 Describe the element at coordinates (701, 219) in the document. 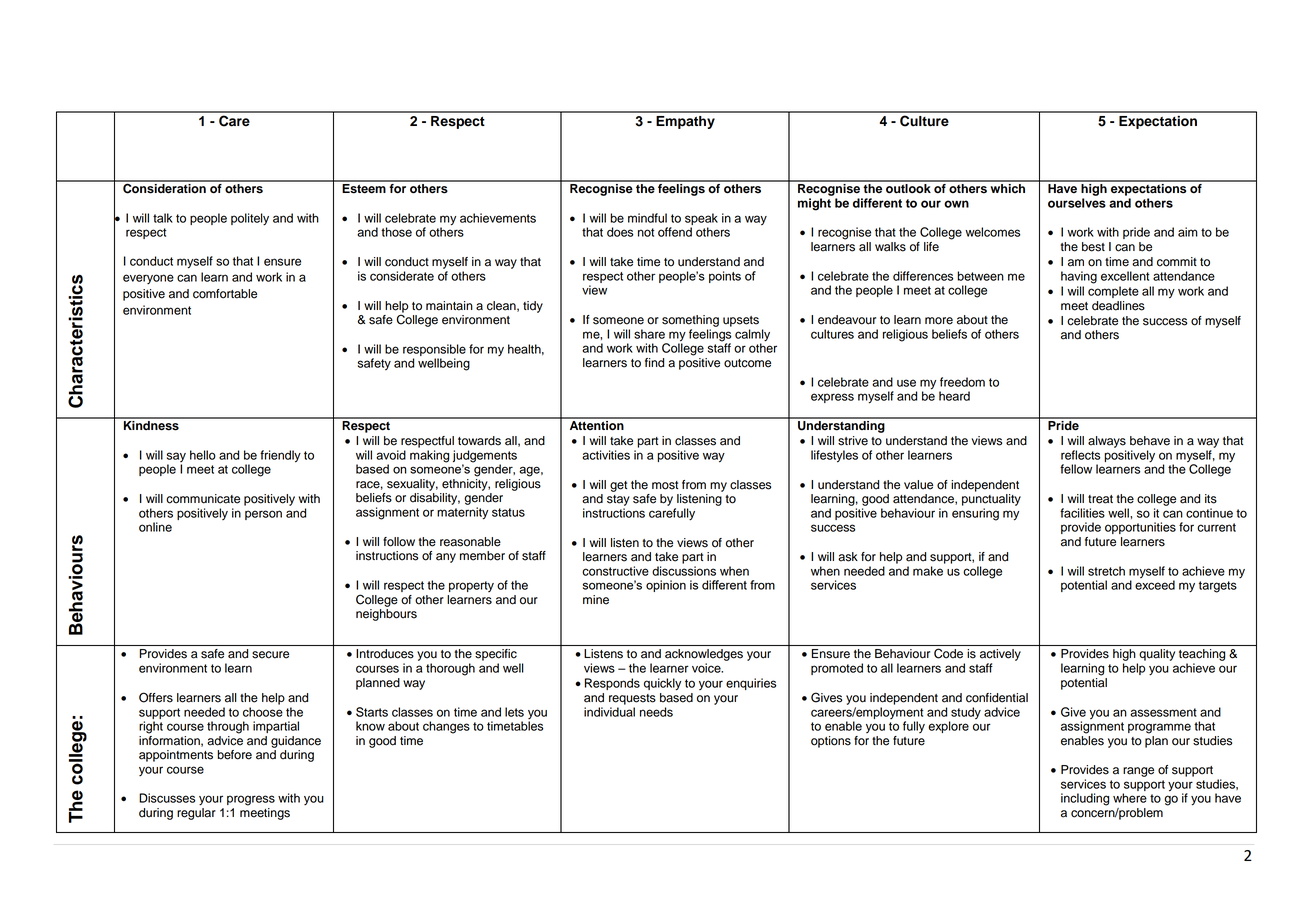

I see `speak` at that location.
